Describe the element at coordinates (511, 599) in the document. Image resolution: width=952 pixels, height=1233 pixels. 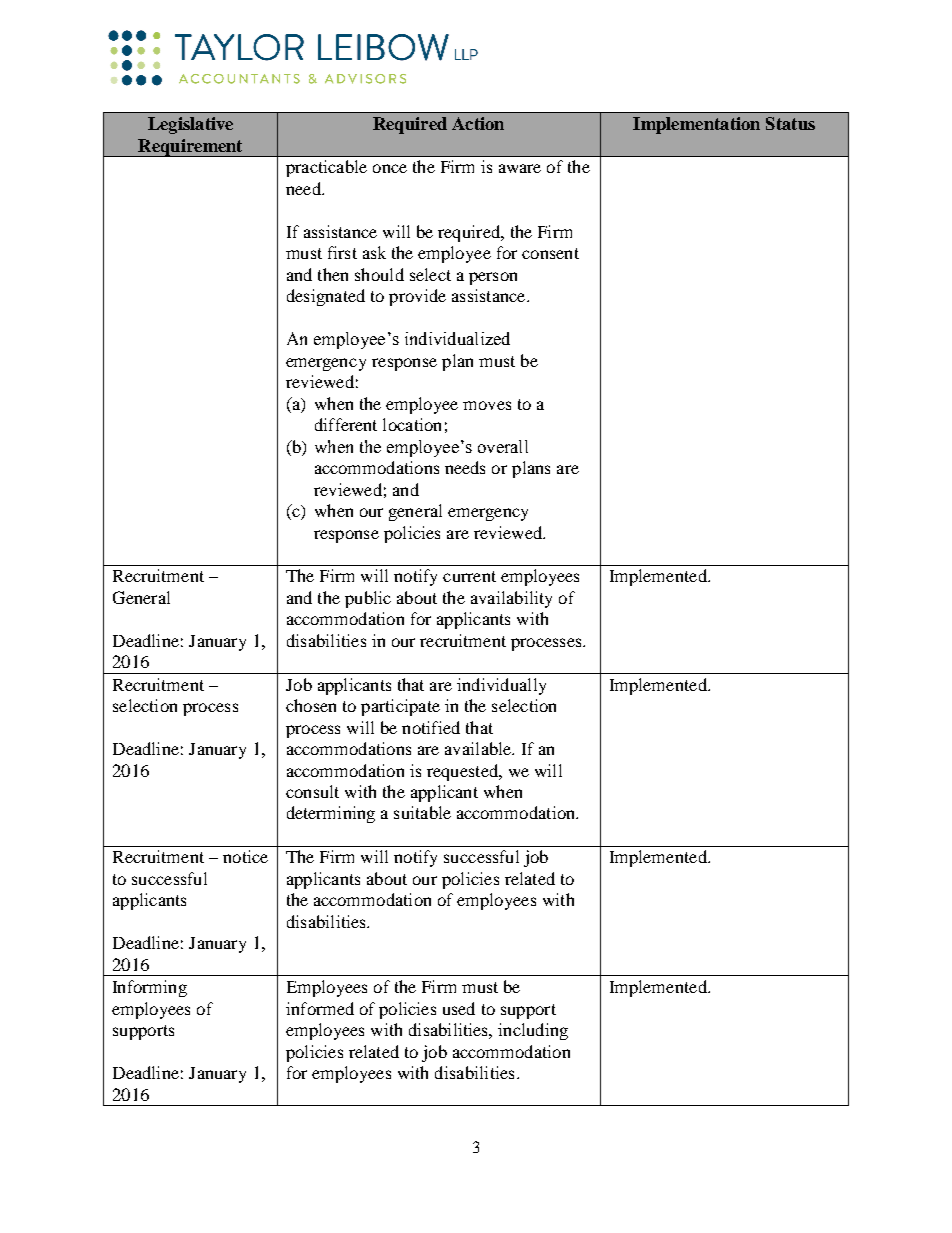
I see `availability` at that location.
